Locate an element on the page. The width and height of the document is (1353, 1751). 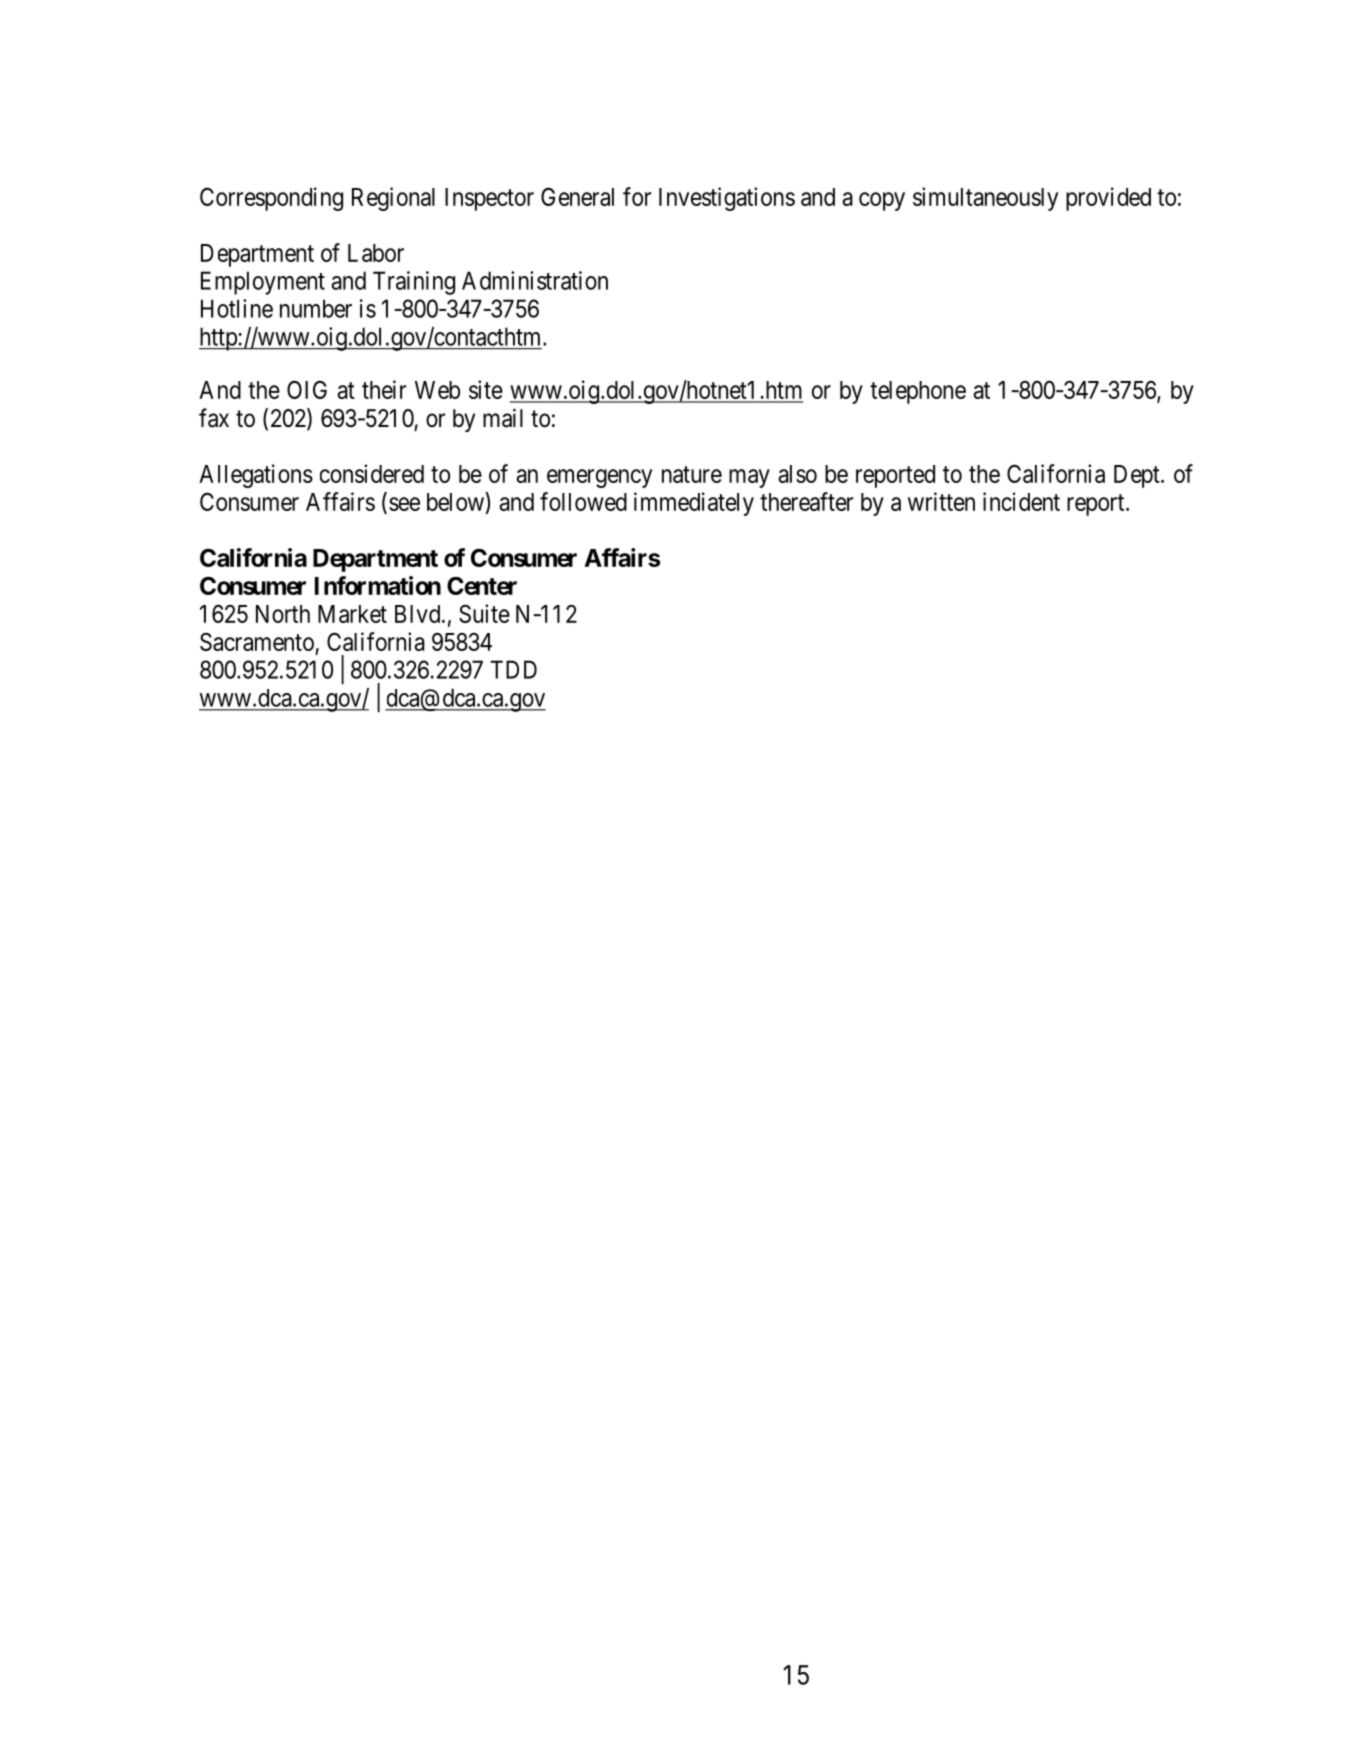
Sacramento is located at coordinates (257, 642).
